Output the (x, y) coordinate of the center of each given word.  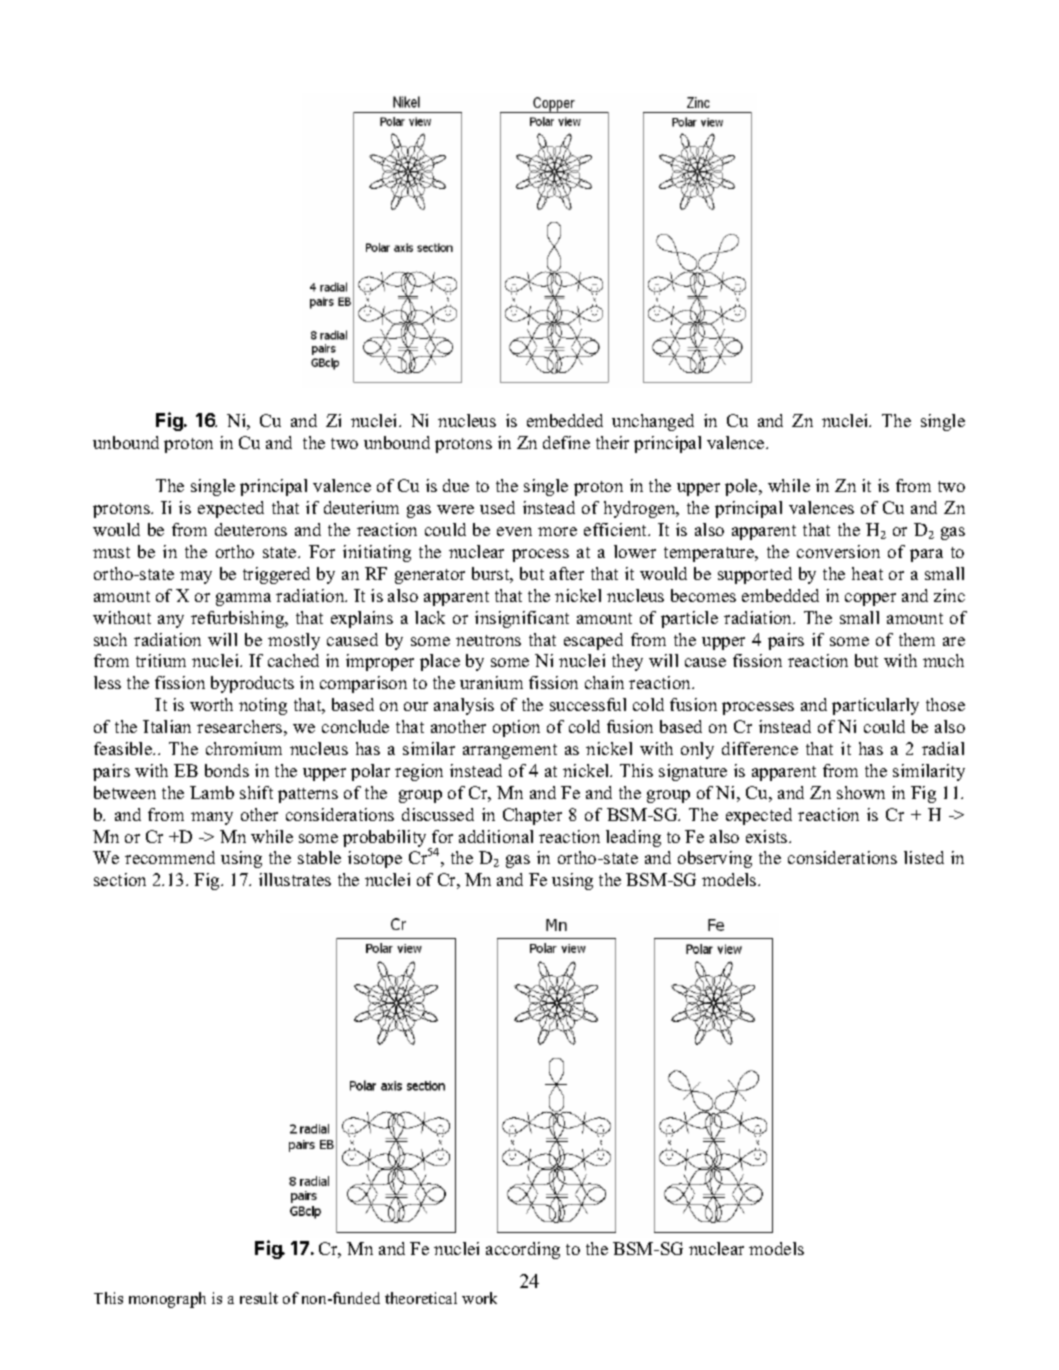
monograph (167, 1300)
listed (924, 857)
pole (742, 487)
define (566, 442)
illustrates (295, 879)
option (516, 728)
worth (211, 704)
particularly (875, 706)
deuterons (251, 529)
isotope (375, 859)
